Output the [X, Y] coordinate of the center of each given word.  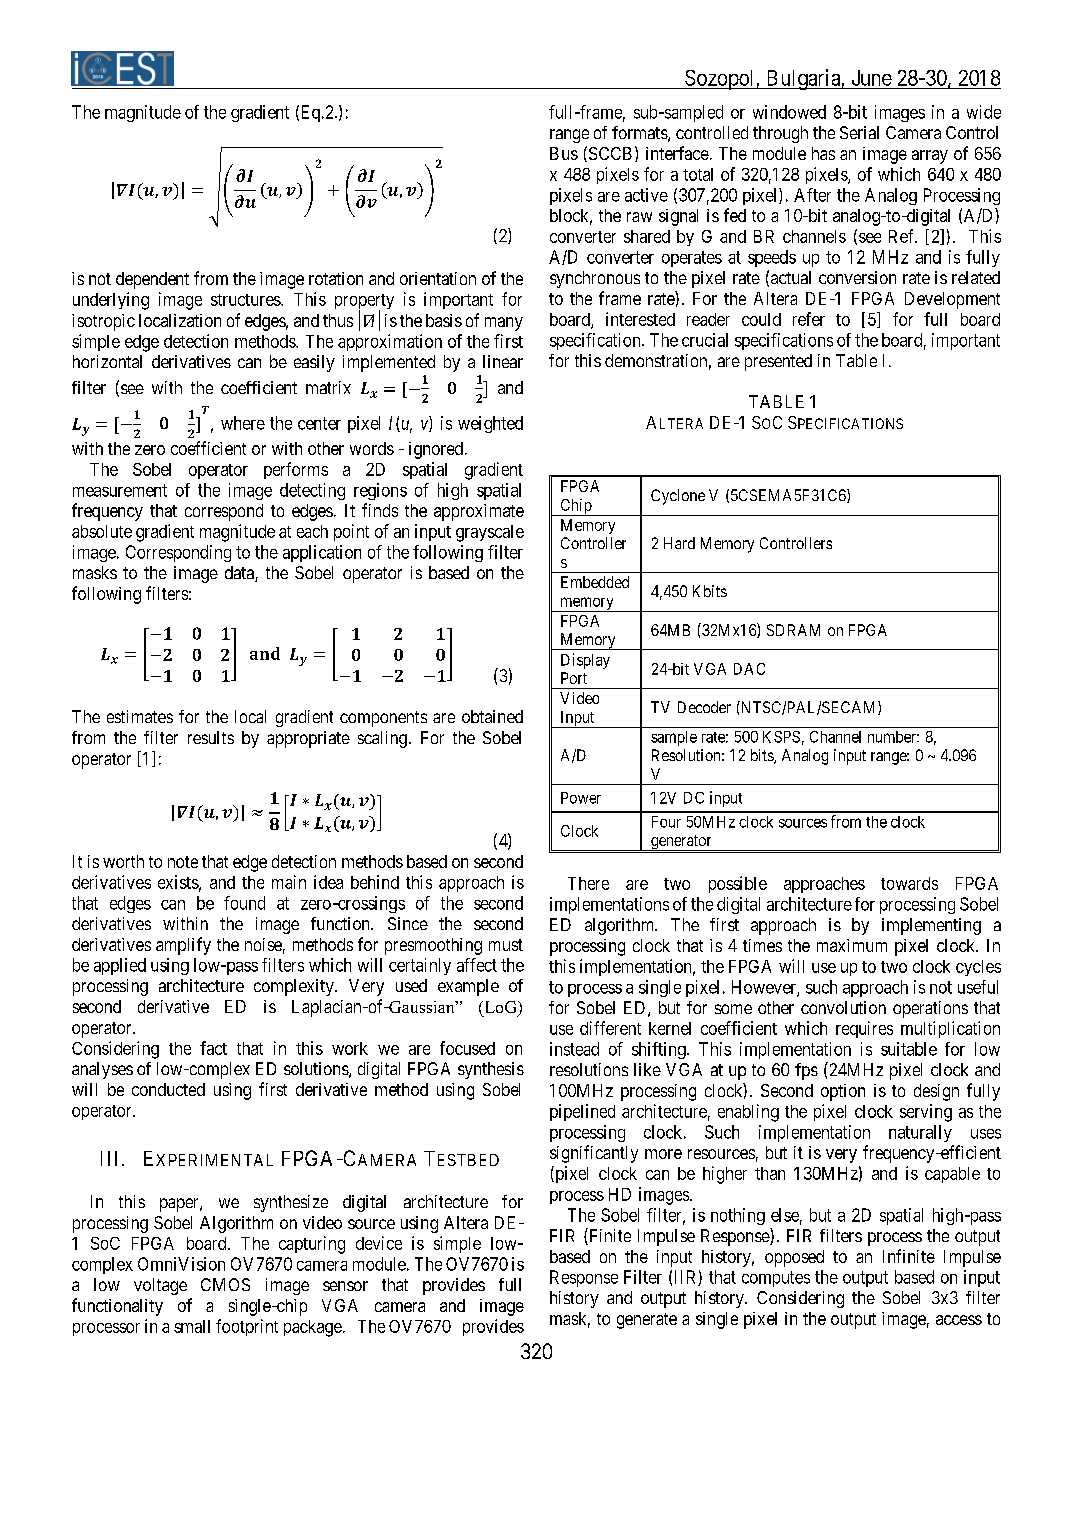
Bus [564, 153]
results [211, 737]
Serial [859, 132]
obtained [492, 716]
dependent [152, 280]
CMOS [225, 1284]
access [959, 1320]
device [379, 1243]
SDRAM [793, 630]
